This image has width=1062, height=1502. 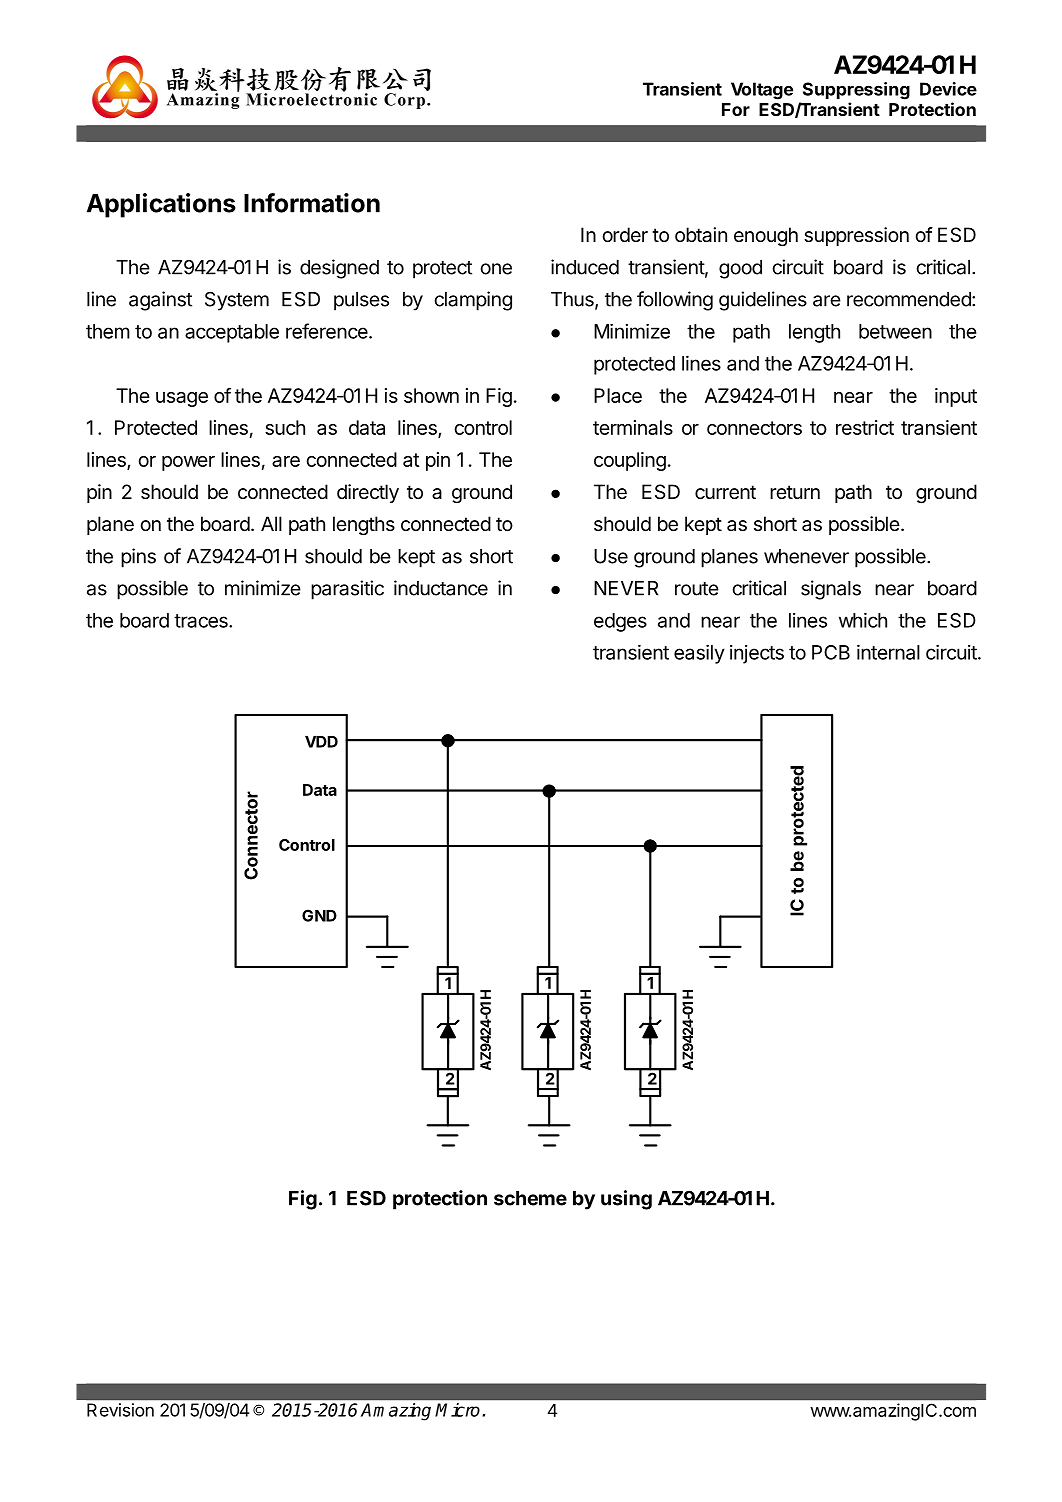 What do you see at coordinates (625, 234) in the image?
I see `order` at bounding box center [625, 234].
